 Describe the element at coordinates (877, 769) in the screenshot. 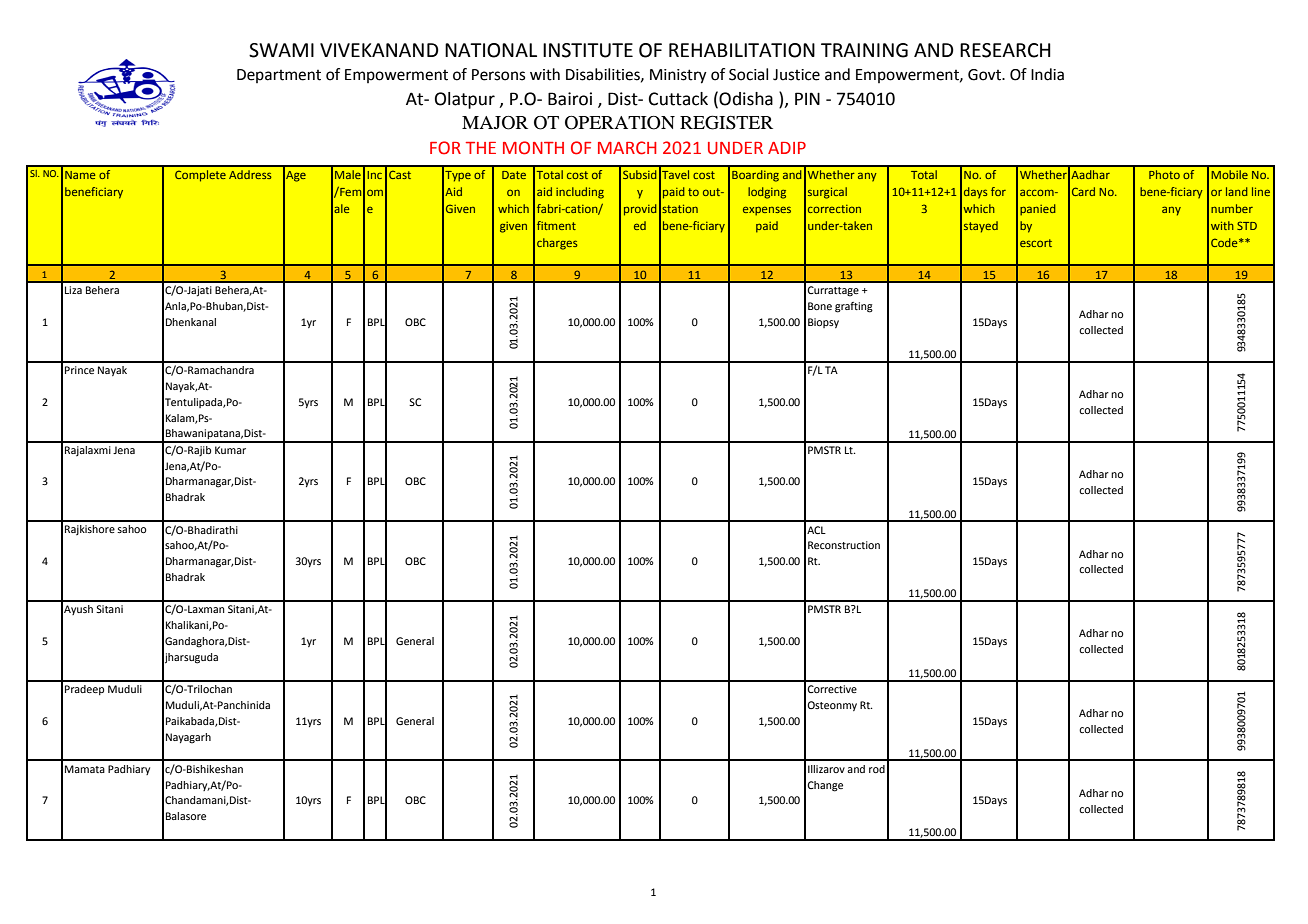

I see `rod` at that location.
